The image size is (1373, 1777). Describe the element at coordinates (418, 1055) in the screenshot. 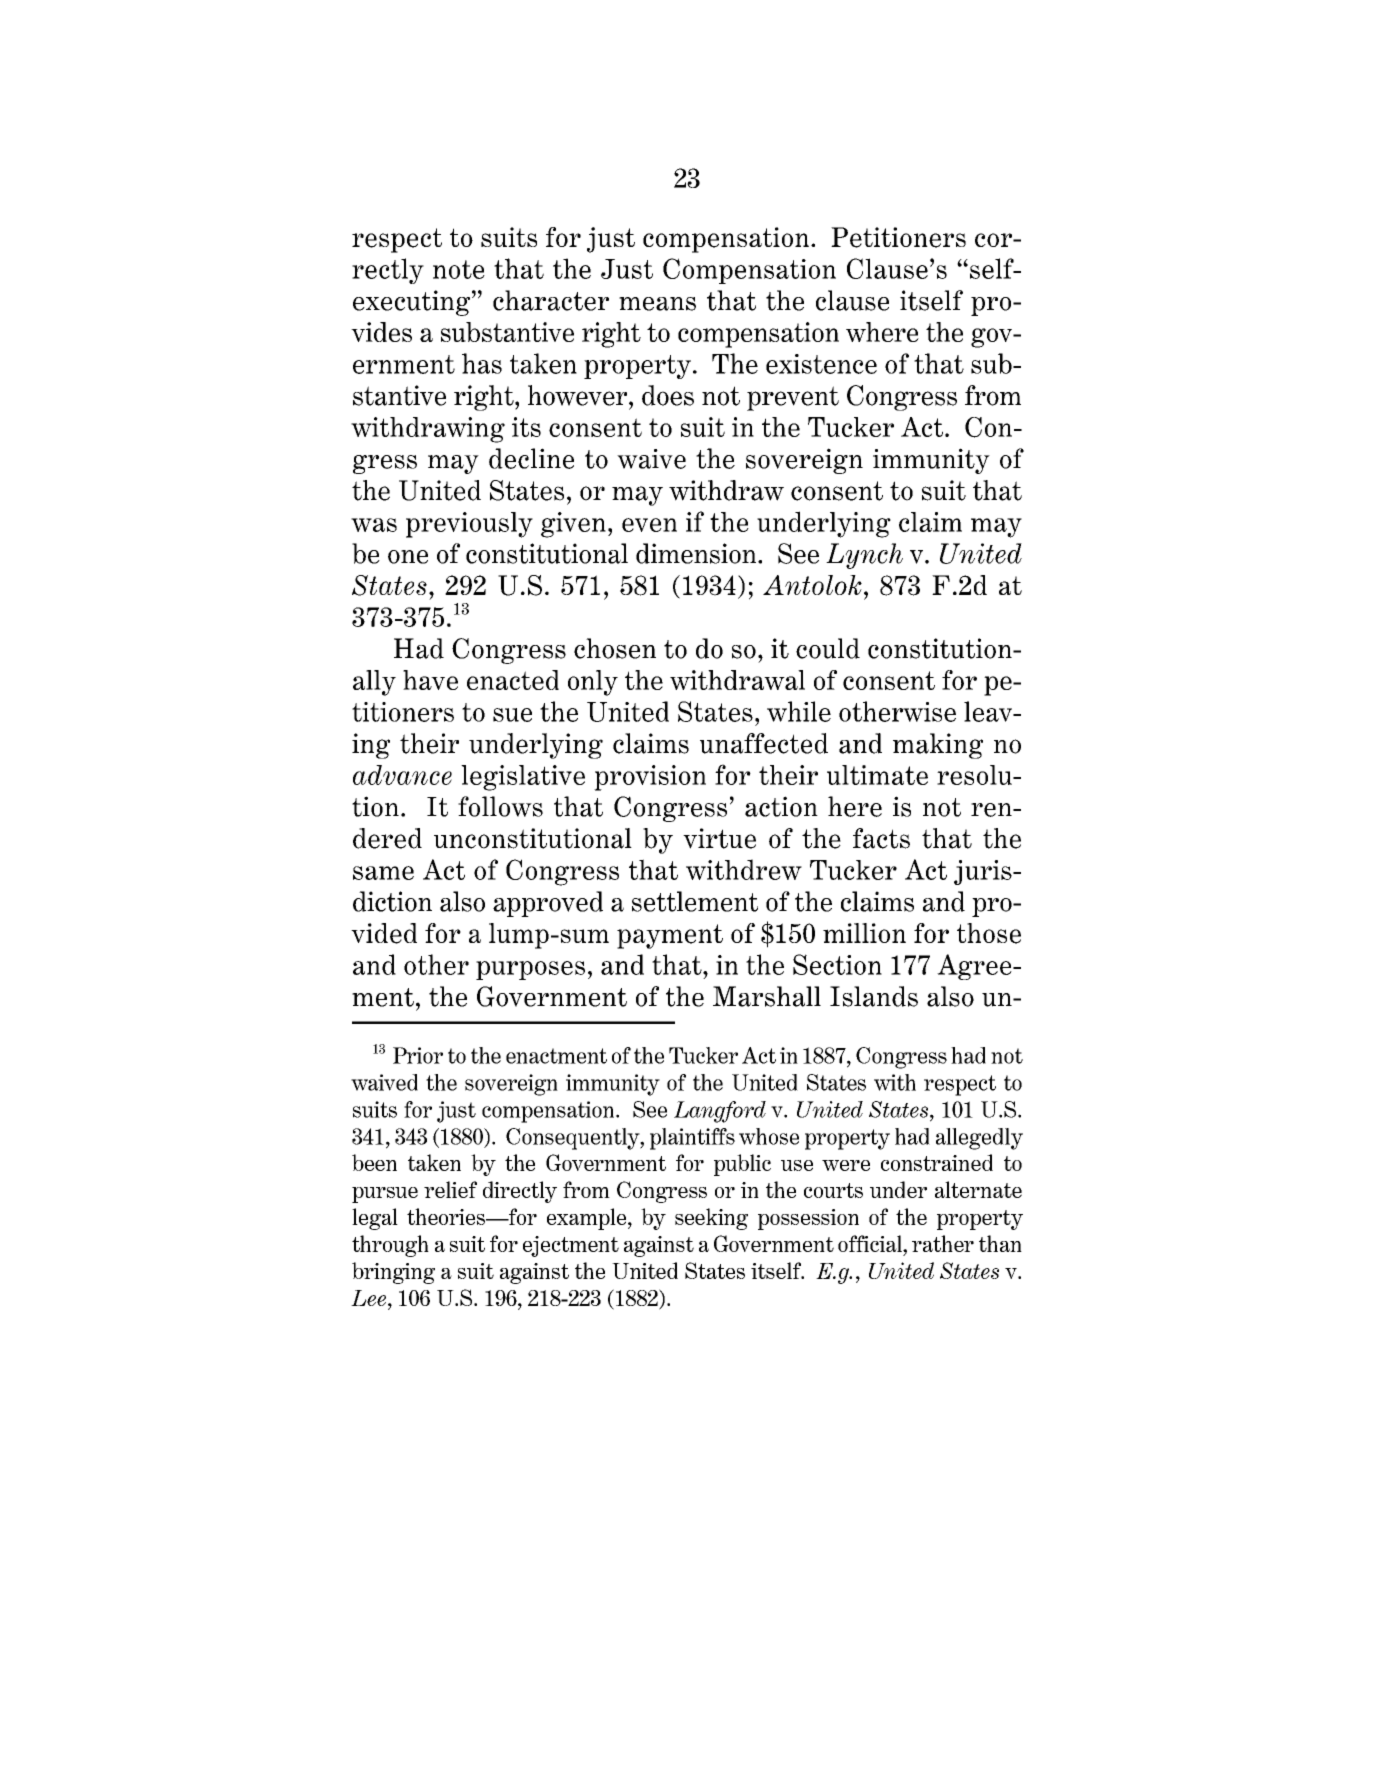

I see `Prior` at that location.
